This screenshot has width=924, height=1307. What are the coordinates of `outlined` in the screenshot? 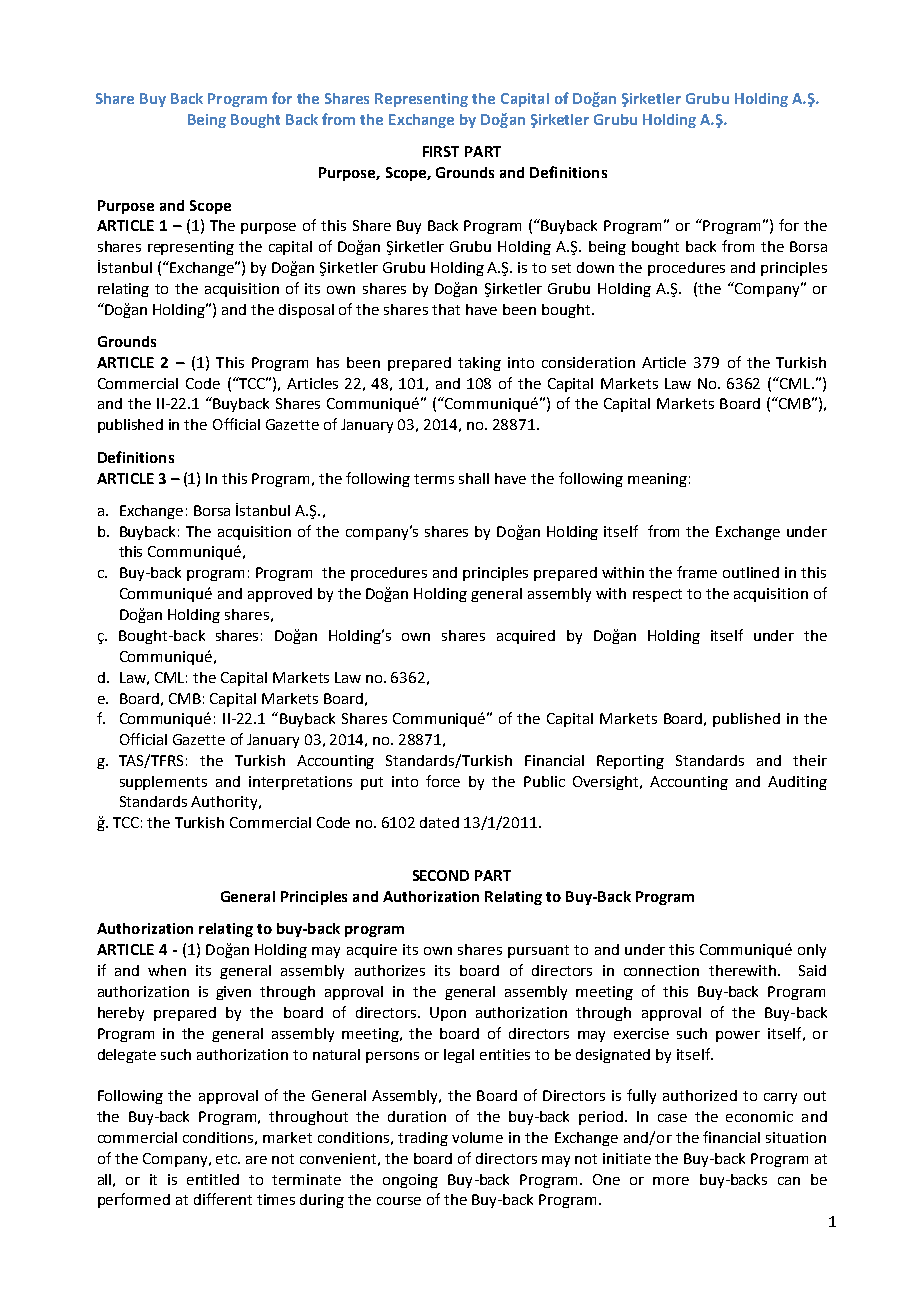 It's located at (751, 572).
